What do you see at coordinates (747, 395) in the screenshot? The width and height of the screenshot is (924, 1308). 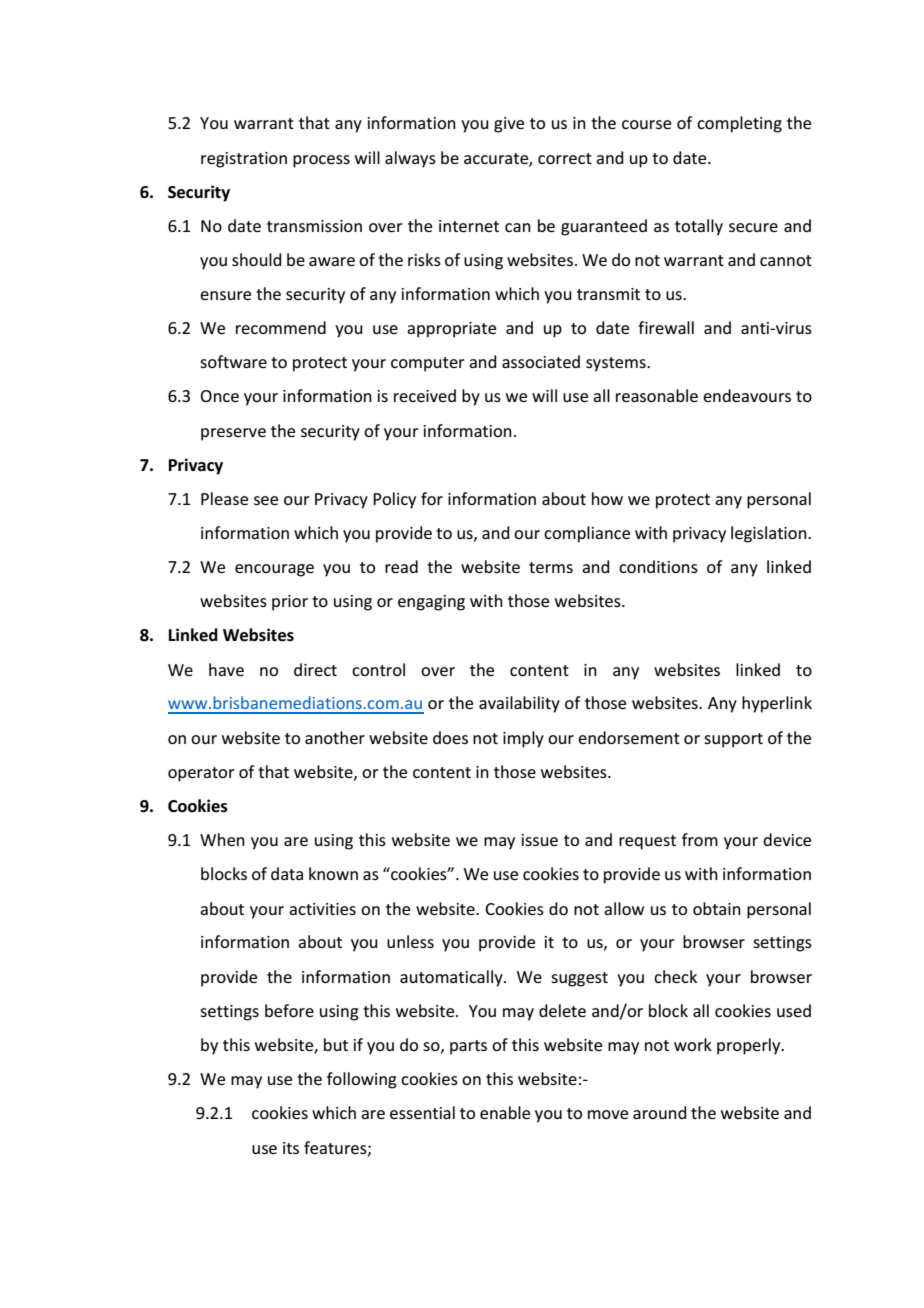 I see `endeavours` at bounding box center [747, 395].
